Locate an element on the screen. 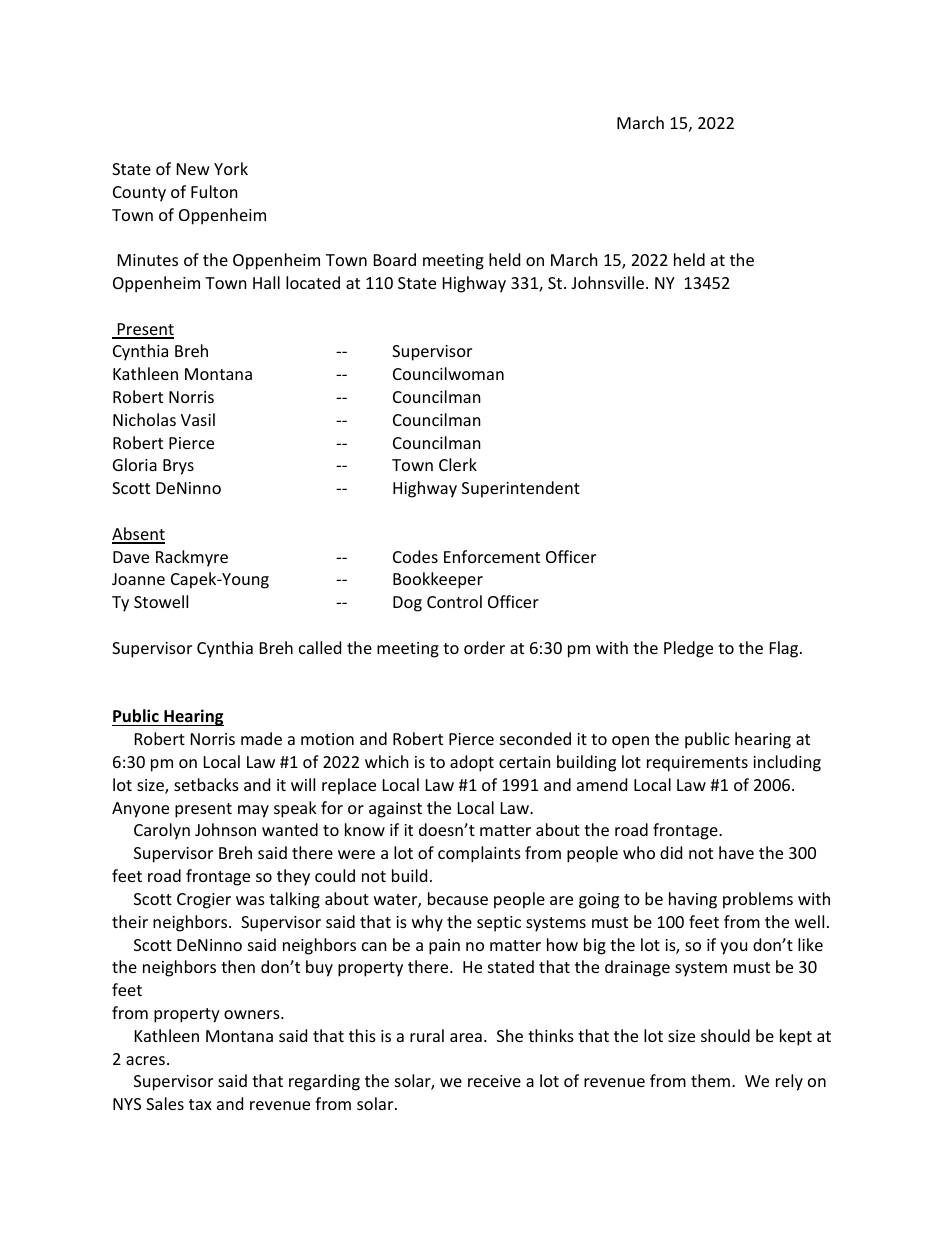  Gloria is located at coordinates (135, 464).
